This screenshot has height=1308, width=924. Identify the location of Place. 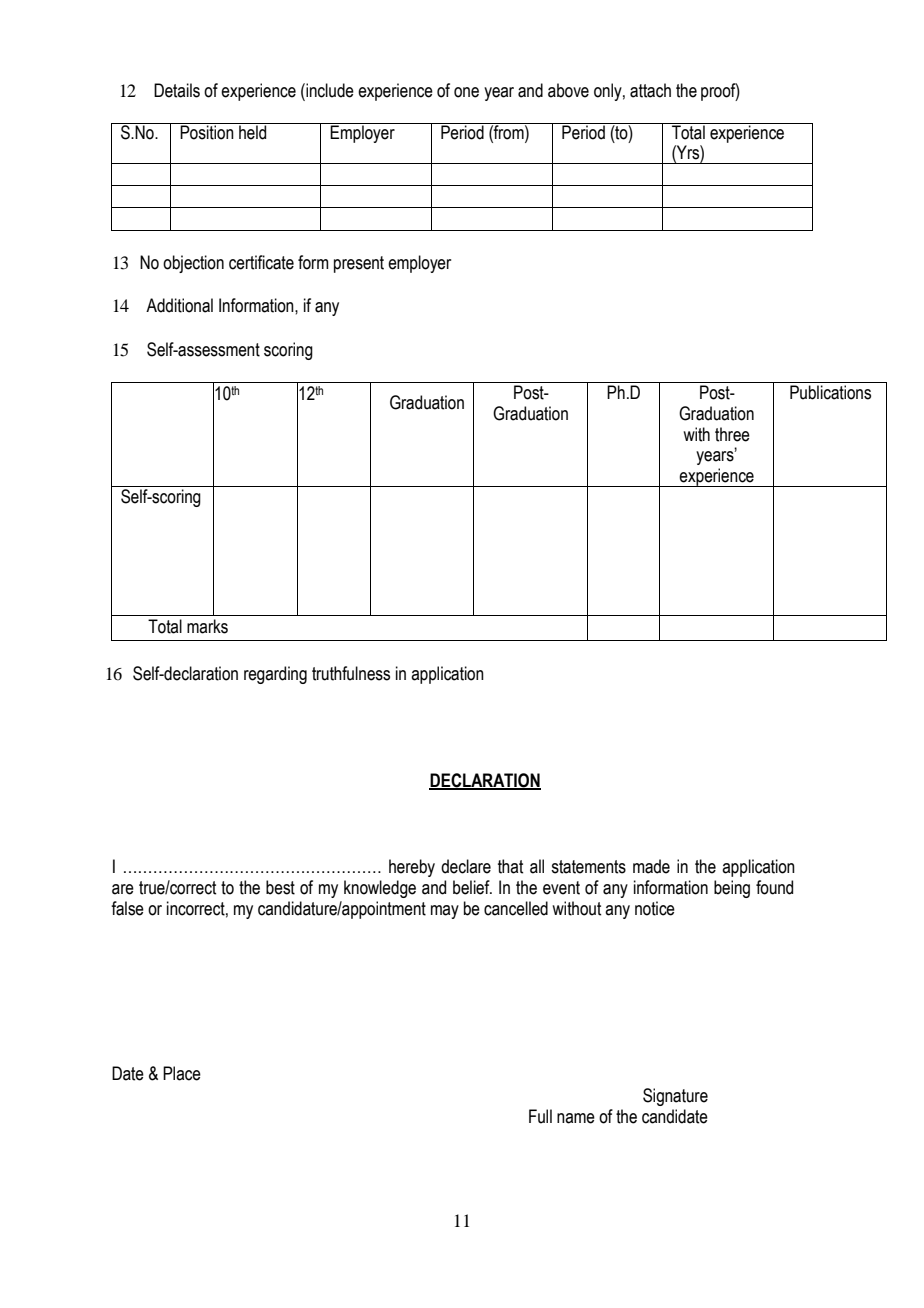
(182, 1073).
